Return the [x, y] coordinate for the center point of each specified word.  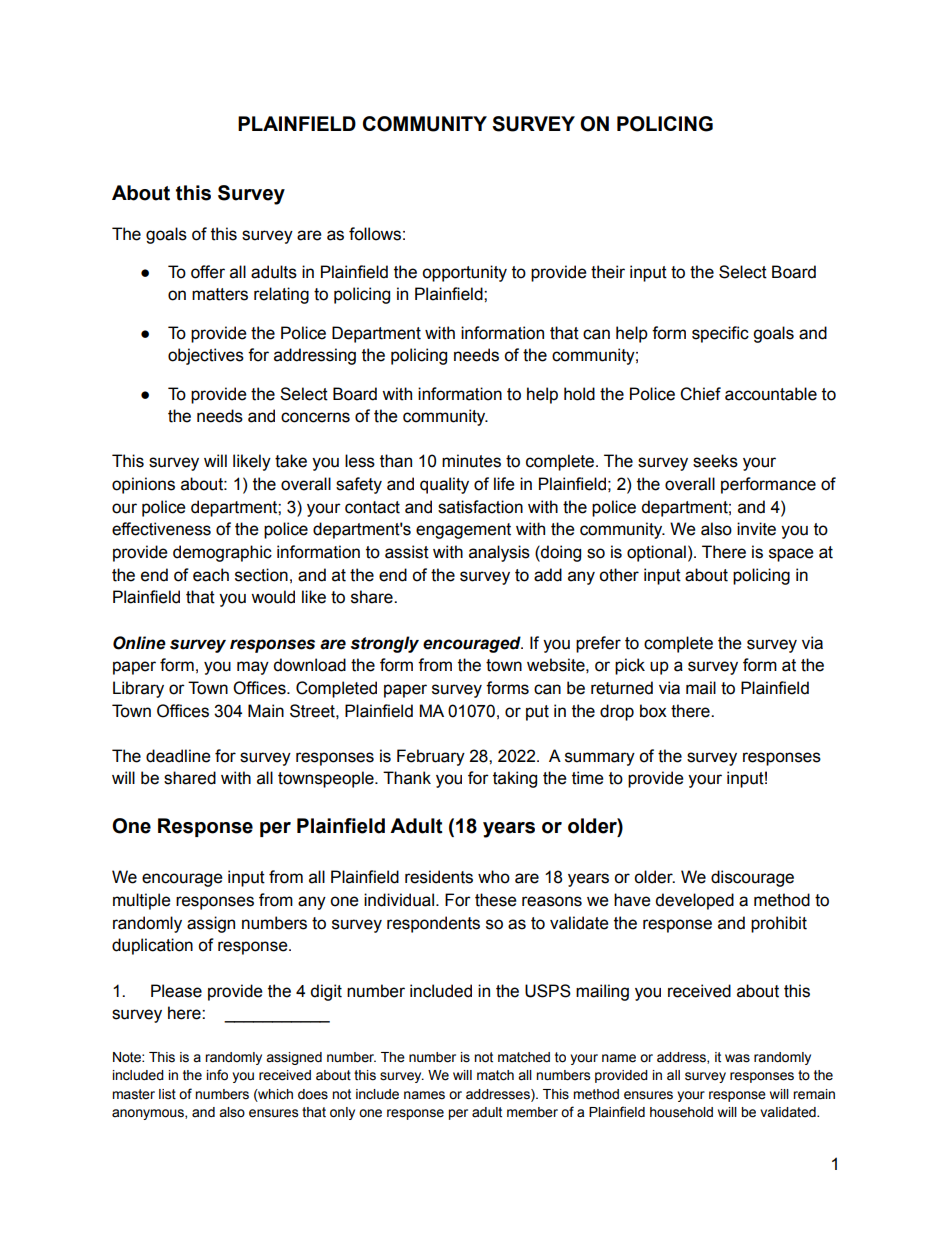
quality [444, 485]
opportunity [464, 273]
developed [694, 901]
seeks [715, 461]
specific [720, 334]
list [167, 1094]
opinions [143, 485]
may [253, 668]
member [532, 1112]
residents [439, 877]
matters [220, 294]
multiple [142, 901]
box [653, 711]
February [431, 757]
